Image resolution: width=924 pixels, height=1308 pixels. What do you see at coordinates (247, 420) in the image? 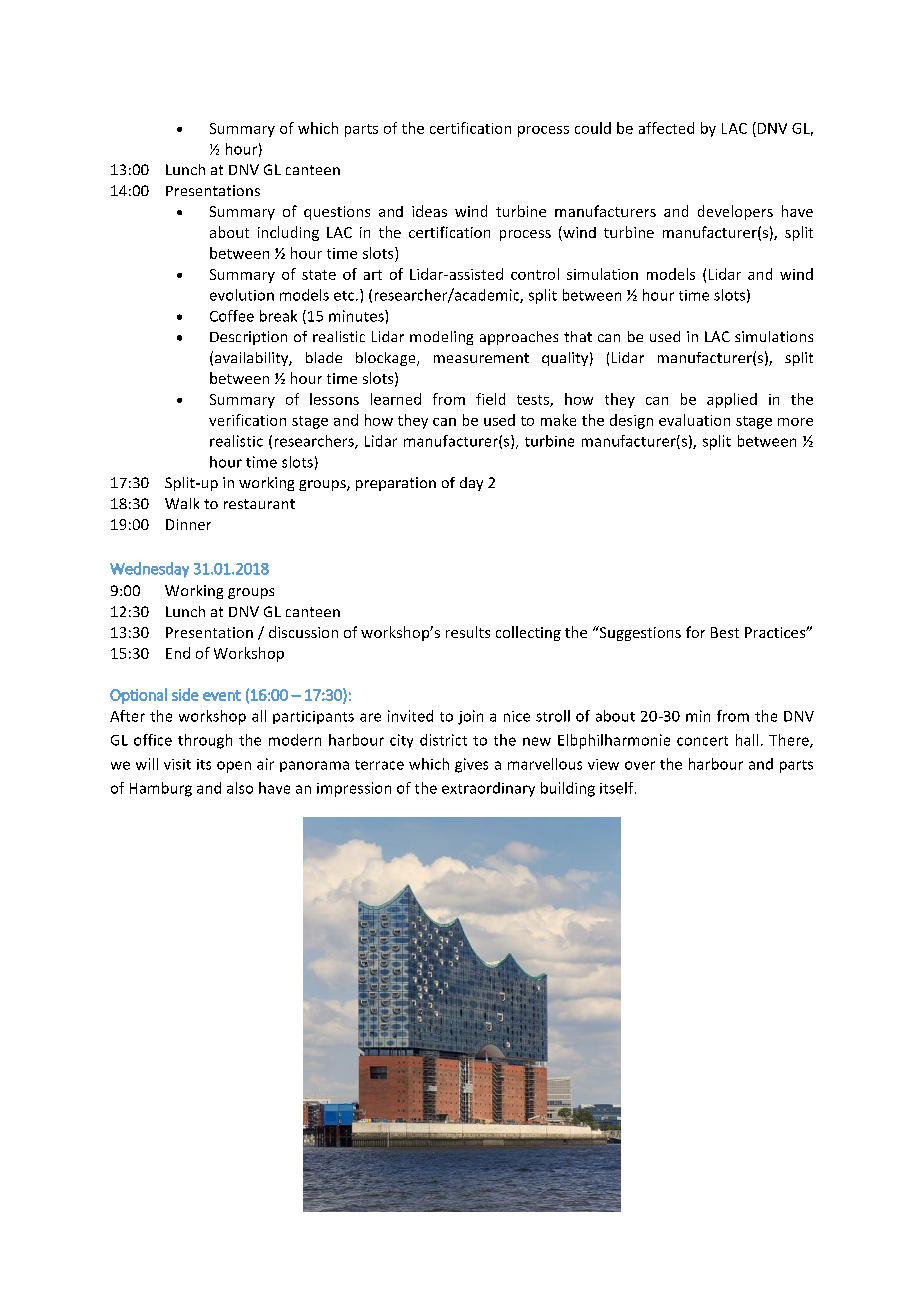
I see `verification` at bounding box center [247, 420].
